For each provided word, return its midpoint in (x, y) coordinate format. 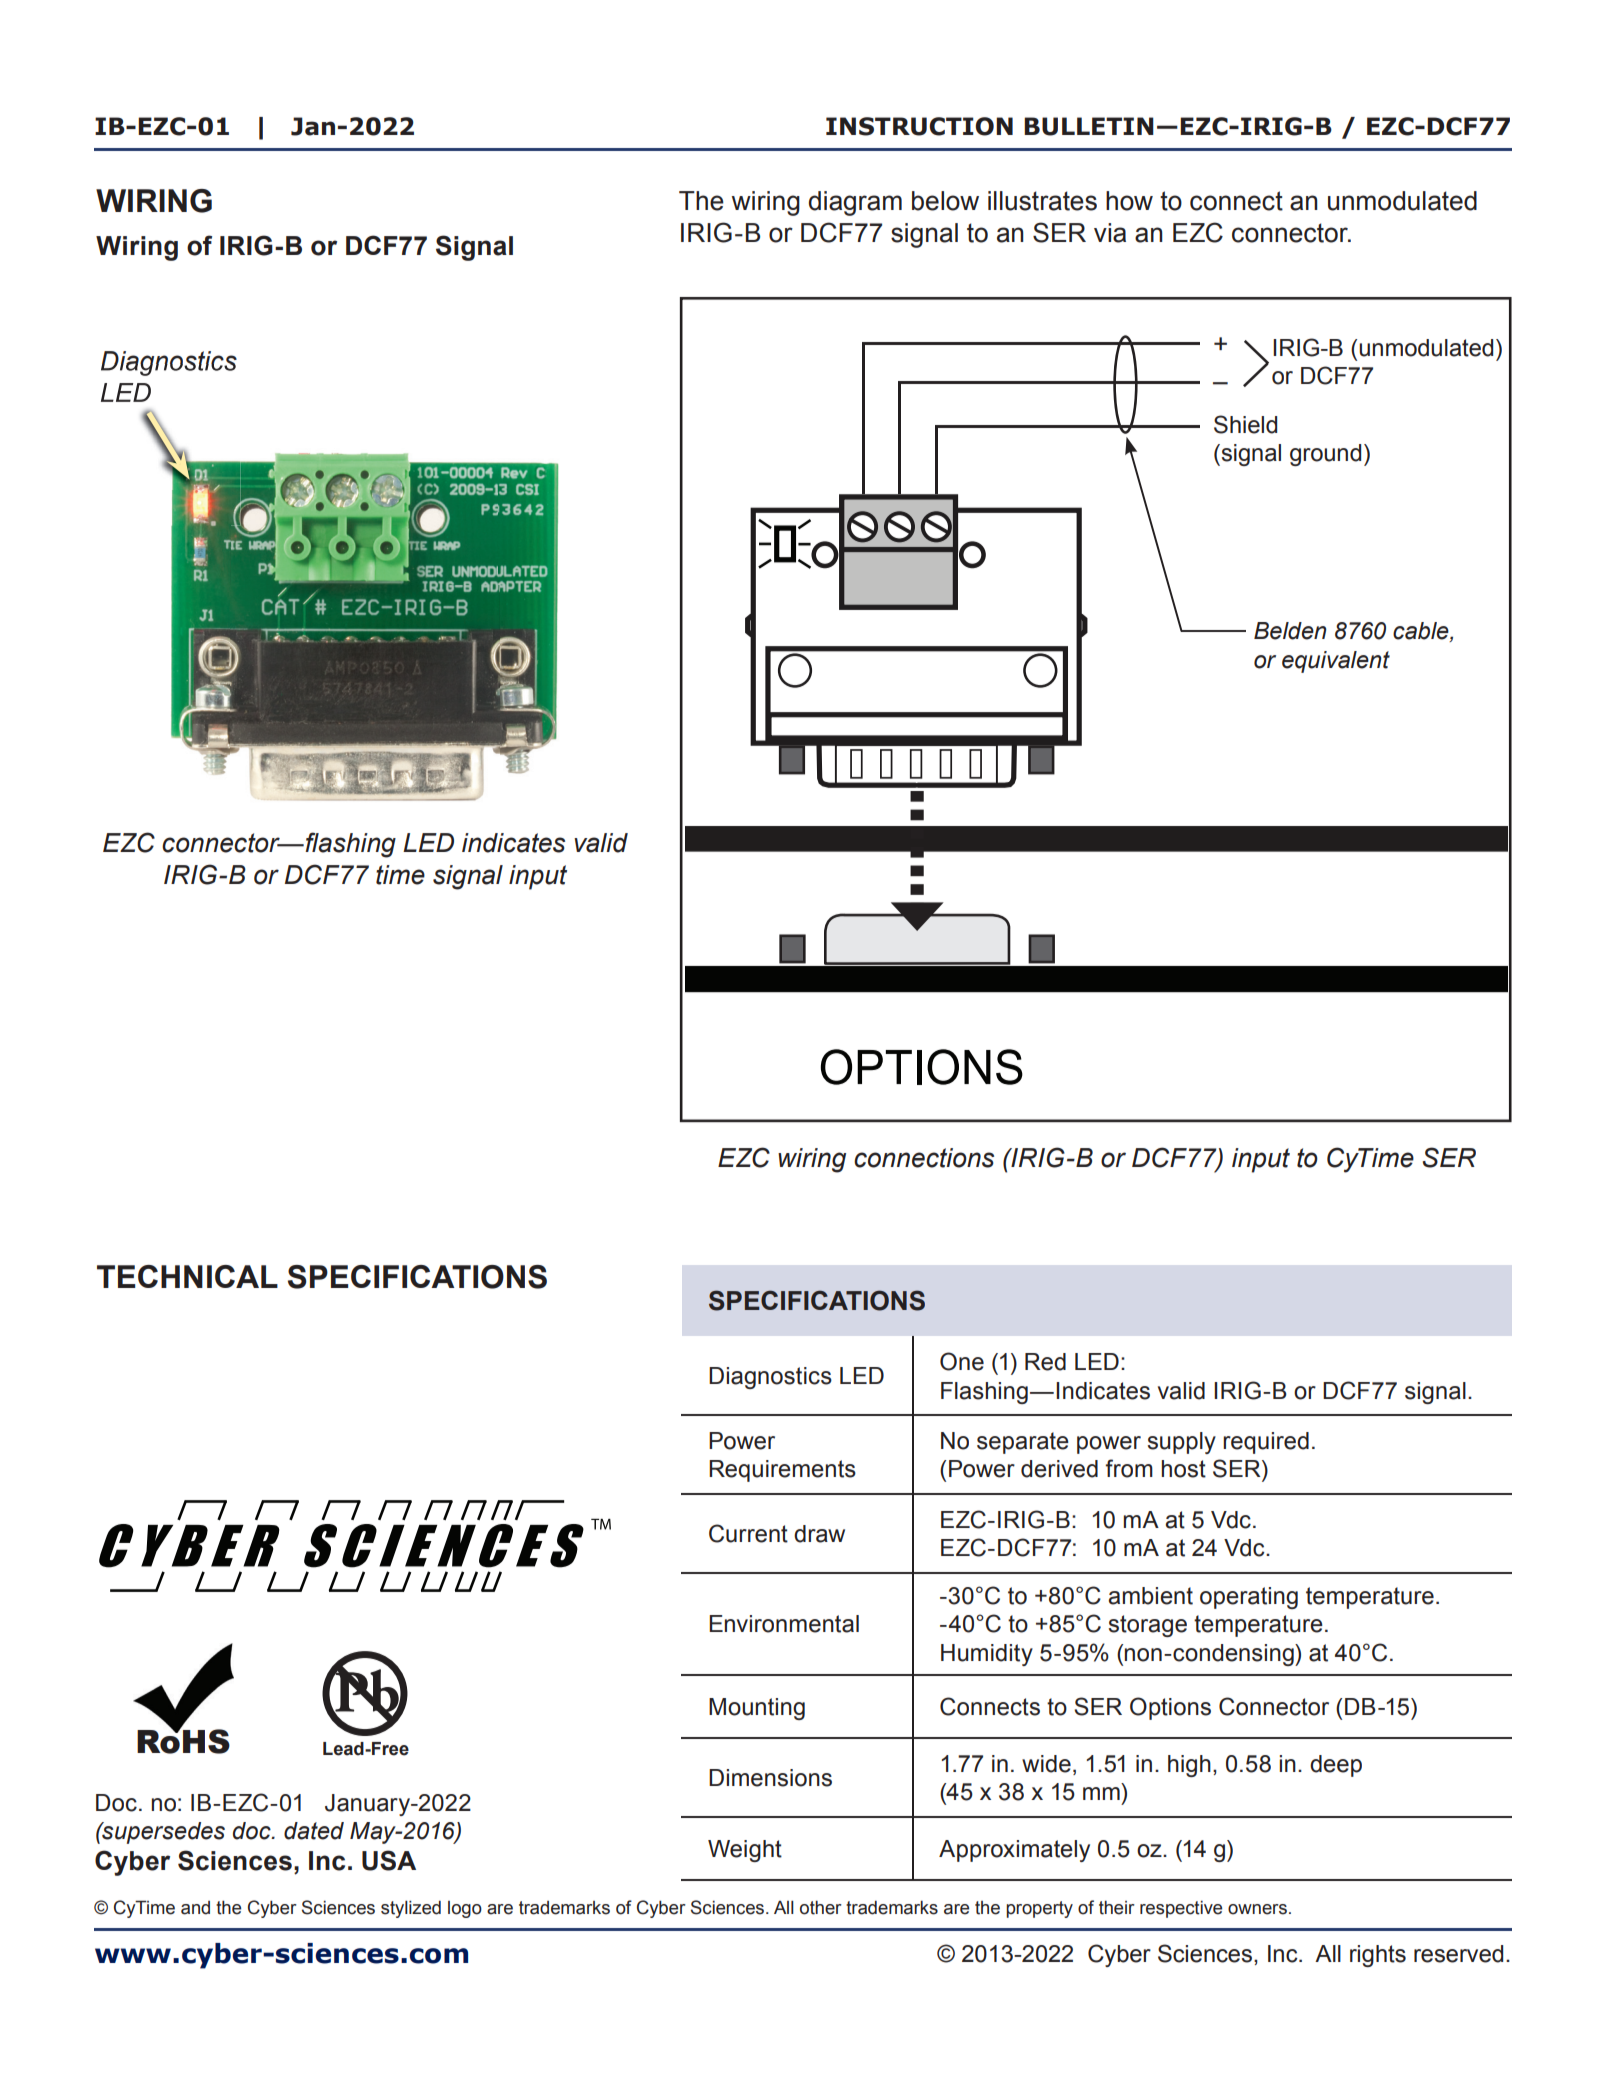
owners (1257, 1909)
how (1129, 201)
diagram (855, 203)
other (821, 1907)
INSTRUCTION (919, 126)
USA (389, 1860)
